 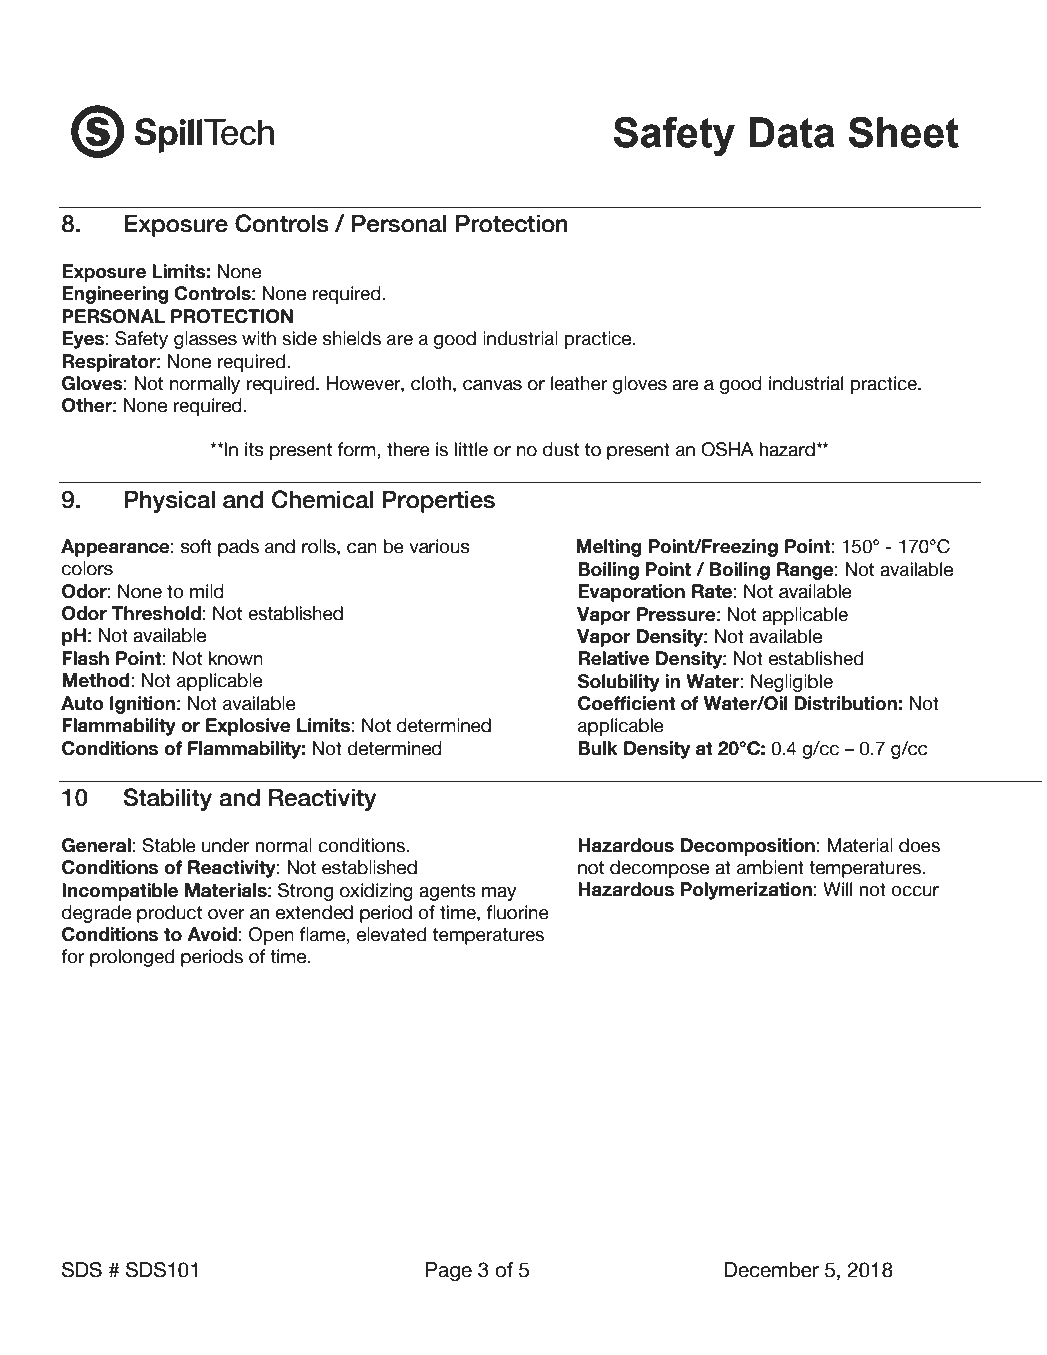 I want to click on December, so click(x=771, y=1270).
